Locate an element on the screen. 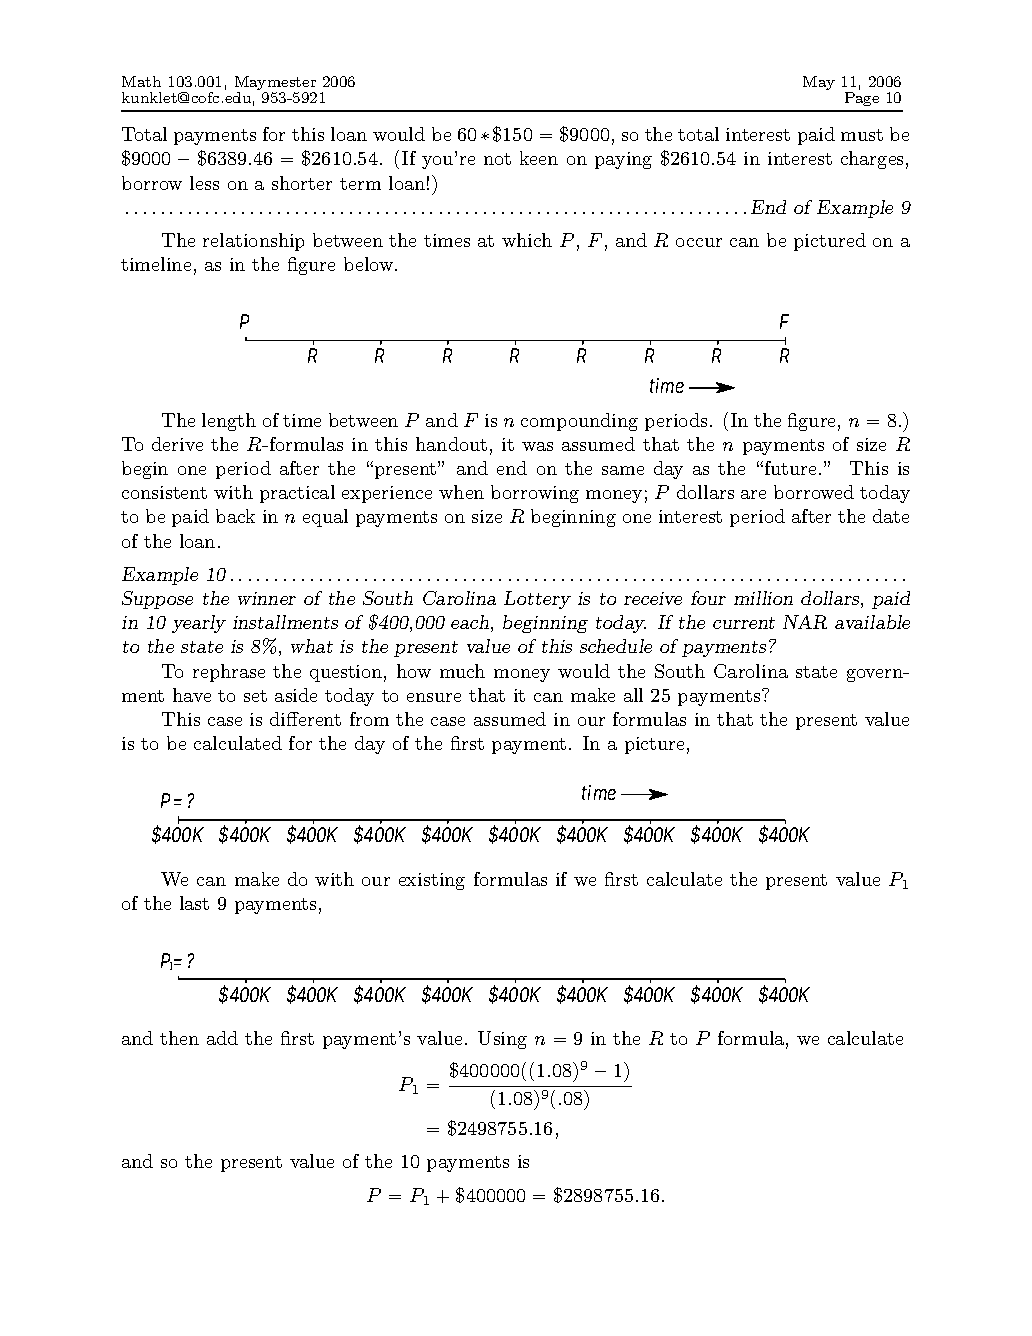 This screenshot has width=1032, height=1336. Lottery is located at coordinates (537, 600).
